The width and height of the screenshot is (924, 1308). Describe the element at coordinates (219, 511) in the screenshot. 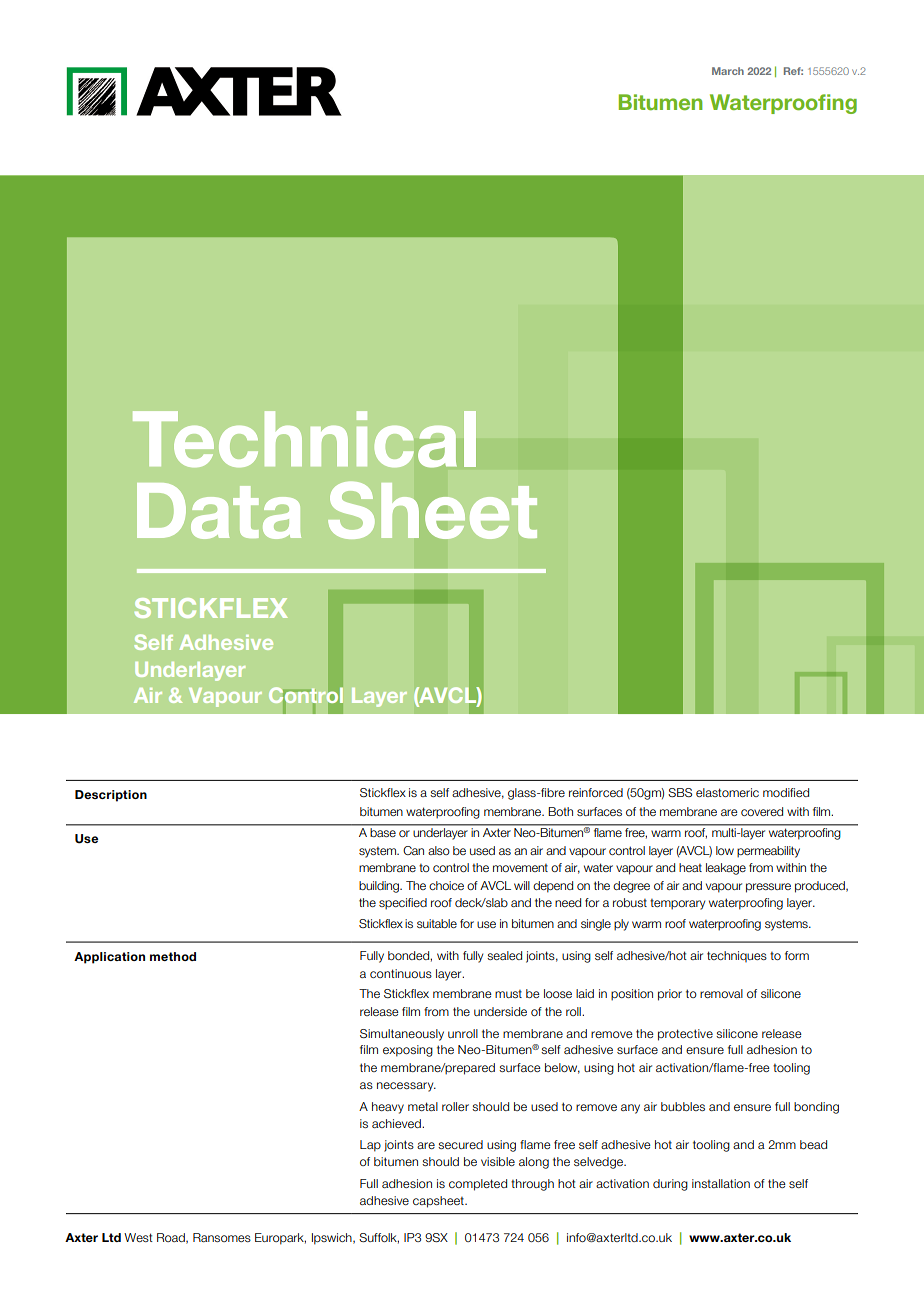

I see `Data` at that location.
